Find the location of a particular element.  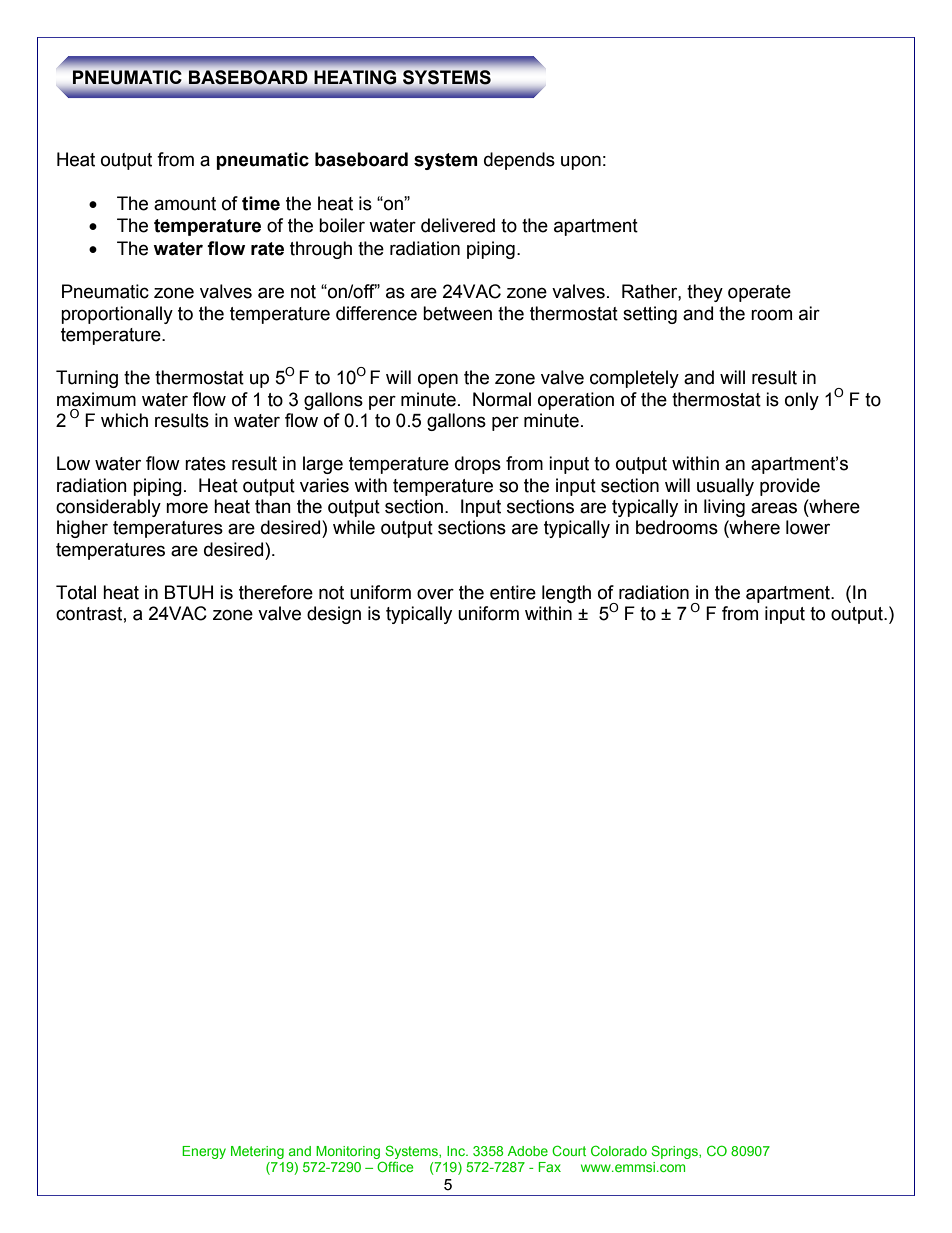

delivered is located at coordinates (458, 225).
